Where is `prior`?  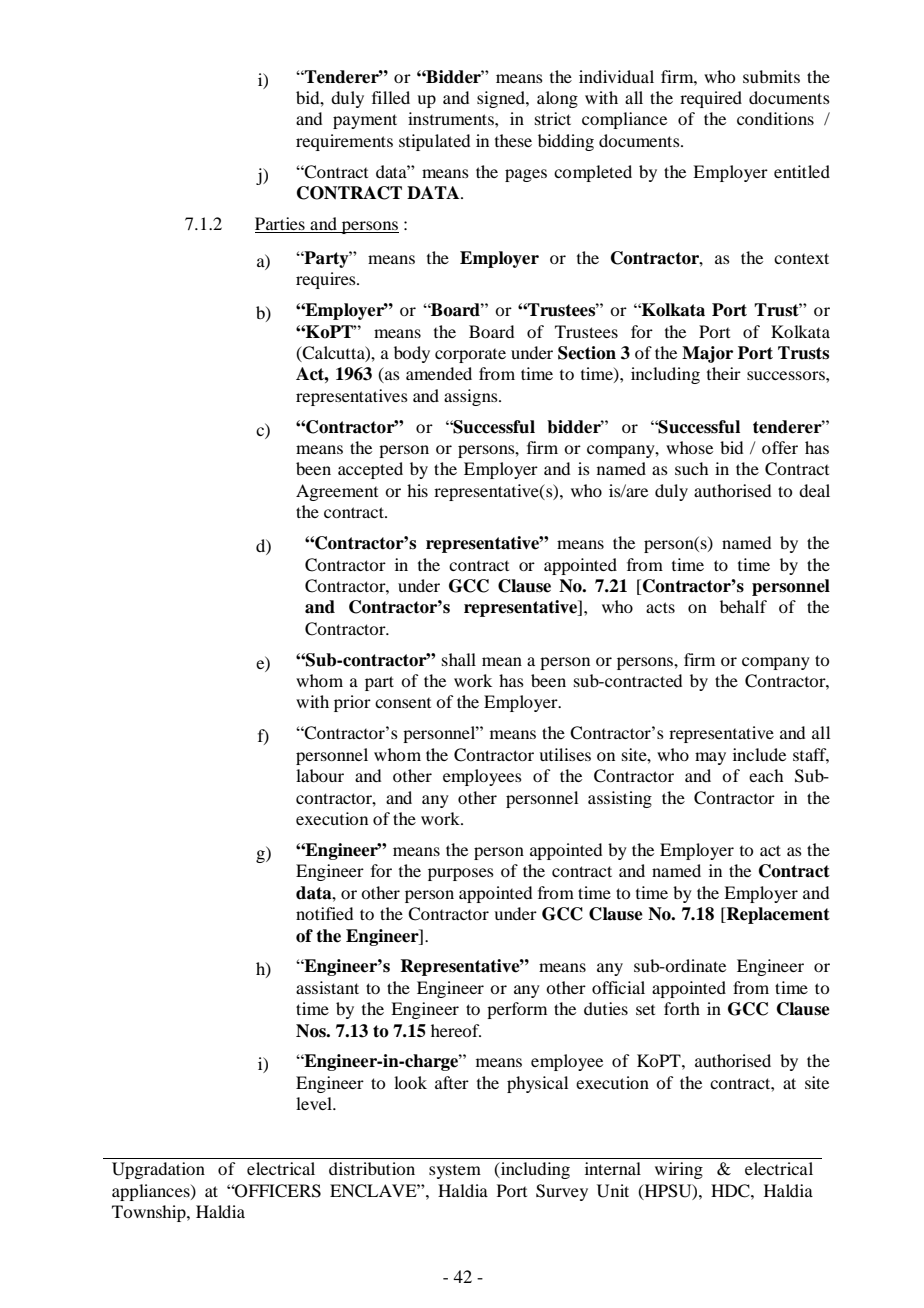 prior is located at coordinates (352, 703).
